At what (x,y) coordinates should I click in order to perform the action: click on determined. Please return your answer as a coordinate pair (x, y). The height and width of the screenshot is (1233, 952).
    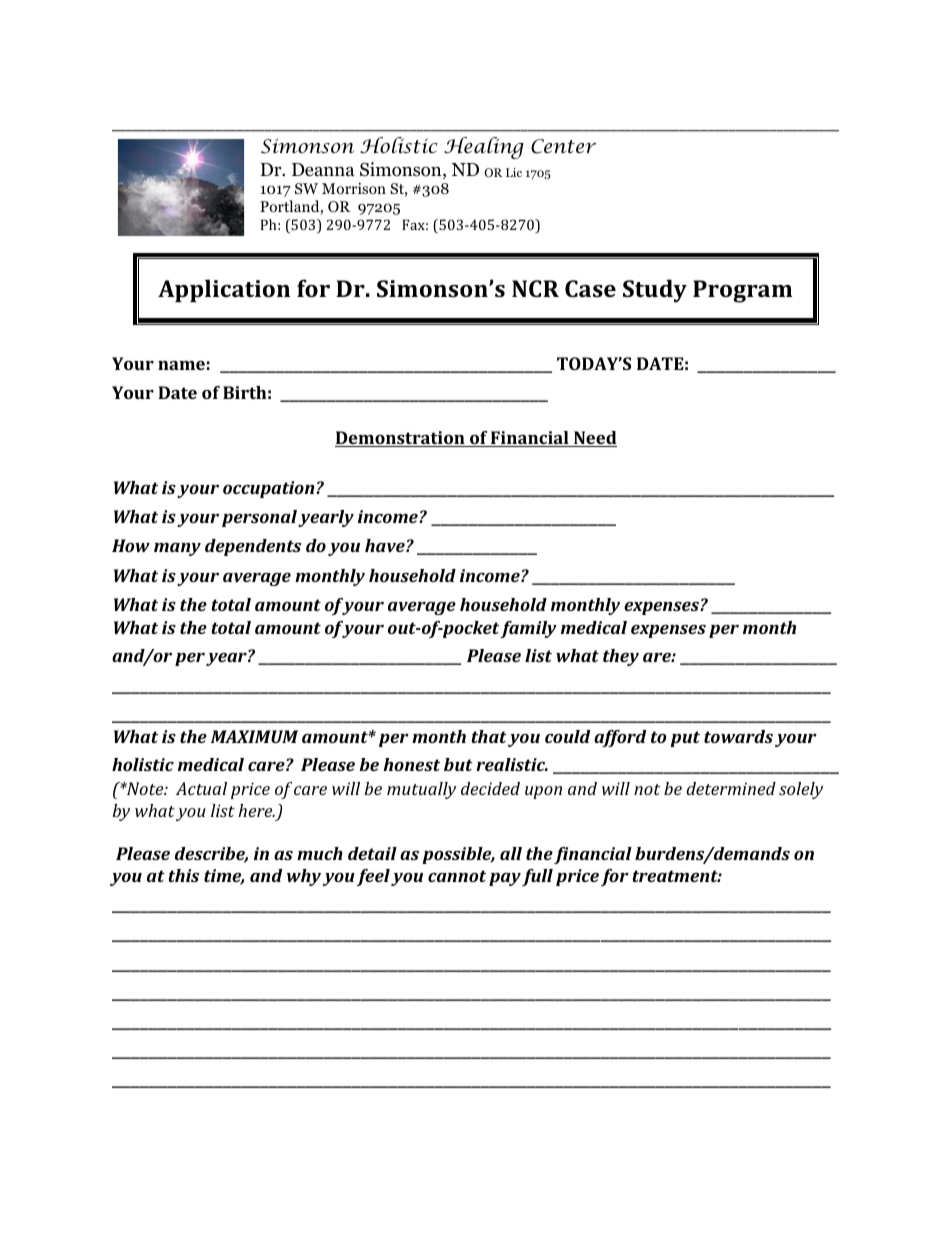
    Looking at the image, I should click on (731, 788).
